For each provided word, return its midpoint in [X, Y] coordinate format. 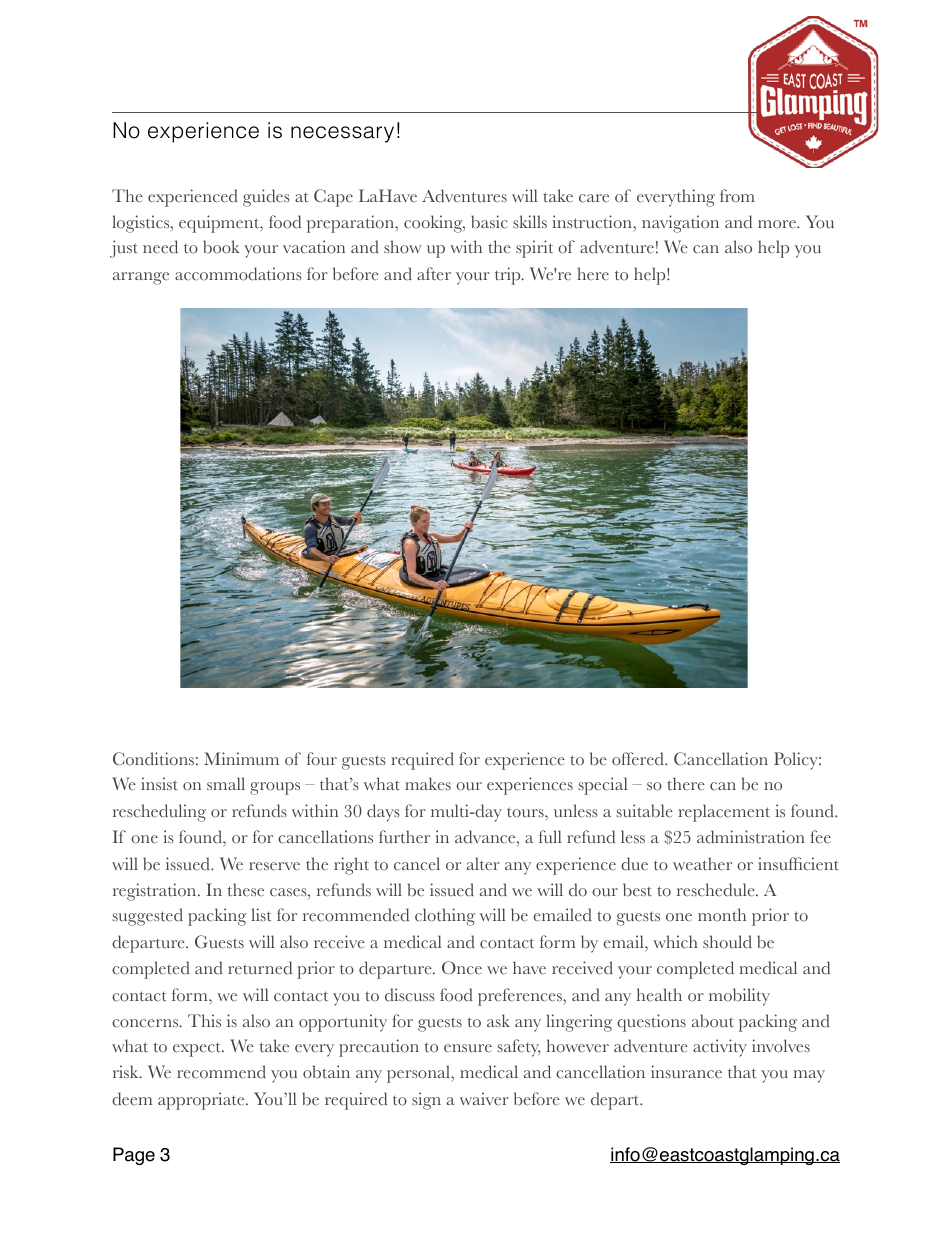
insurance [686, 1072]
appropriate [202, 1101]
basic [489, 222]
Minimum [241, 758]
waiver [484, 1099]
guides [266, 198]
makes [428, 784]
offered [639, 759]
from [737, 196]
